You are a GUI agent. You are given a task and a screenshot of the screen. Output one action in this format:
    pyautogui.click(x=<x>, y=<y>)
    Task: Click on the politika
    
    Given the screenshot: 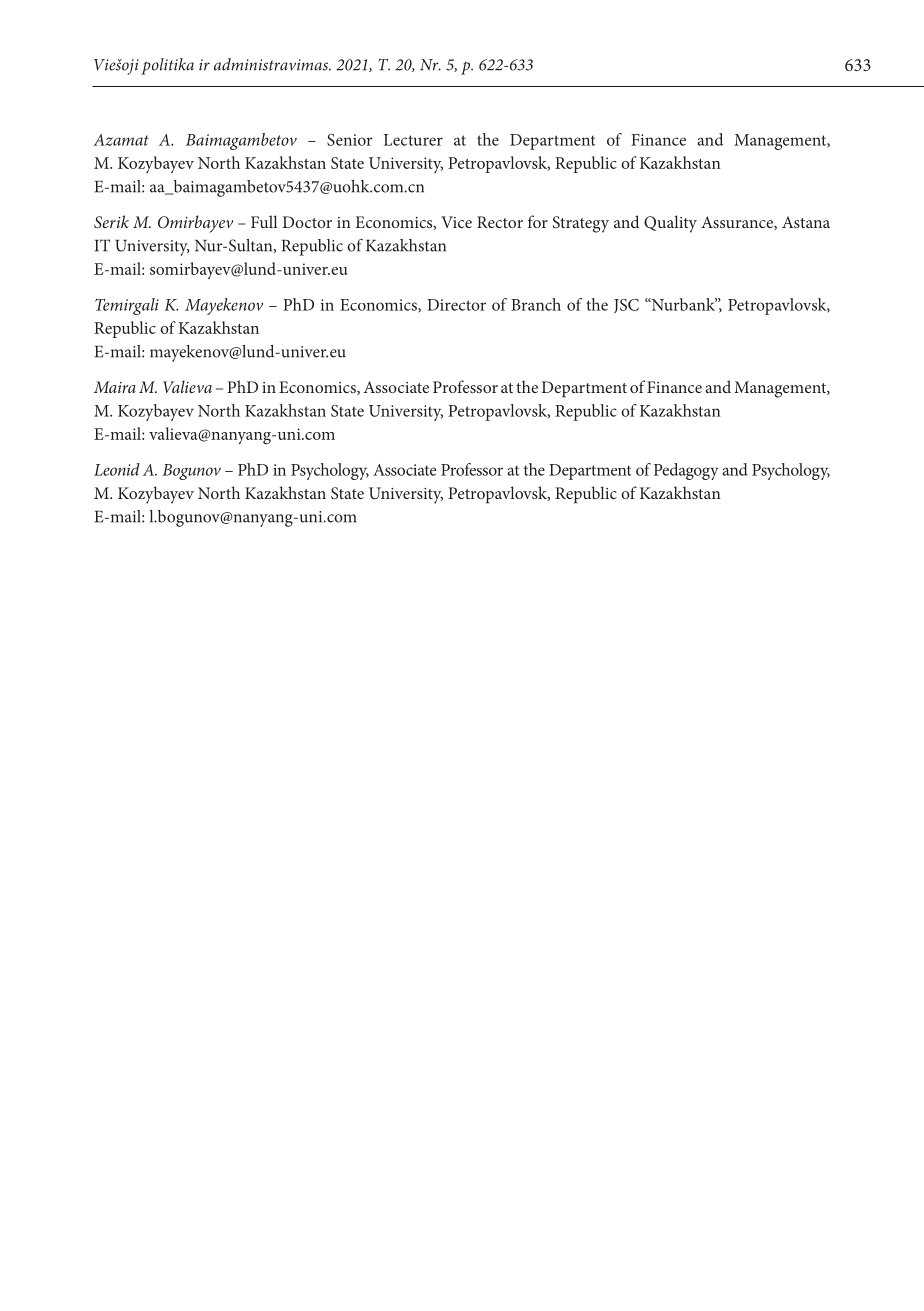 What is the action you would take?
    pyautogui.click(x=167, y=66)
